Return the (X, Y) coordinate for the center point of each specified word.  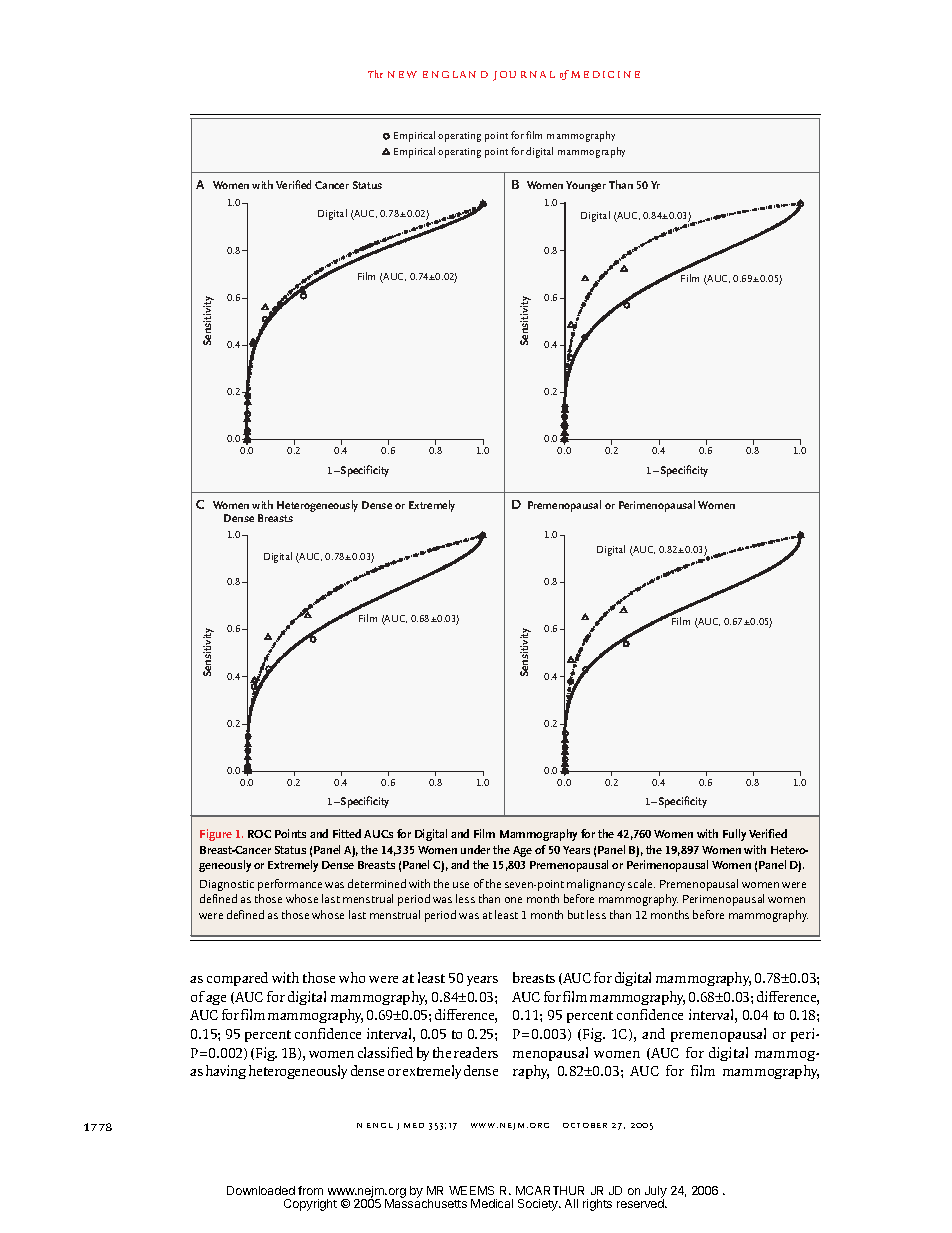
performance (290, 885)
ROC (259, 834)
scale (641, 883)
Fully (734, 835)
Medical (492, 1203)
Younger (586, 186)
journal (524, 76)
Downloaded (261, 1190)
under (475, 849)
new (402, 74)
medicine (605, 74)
